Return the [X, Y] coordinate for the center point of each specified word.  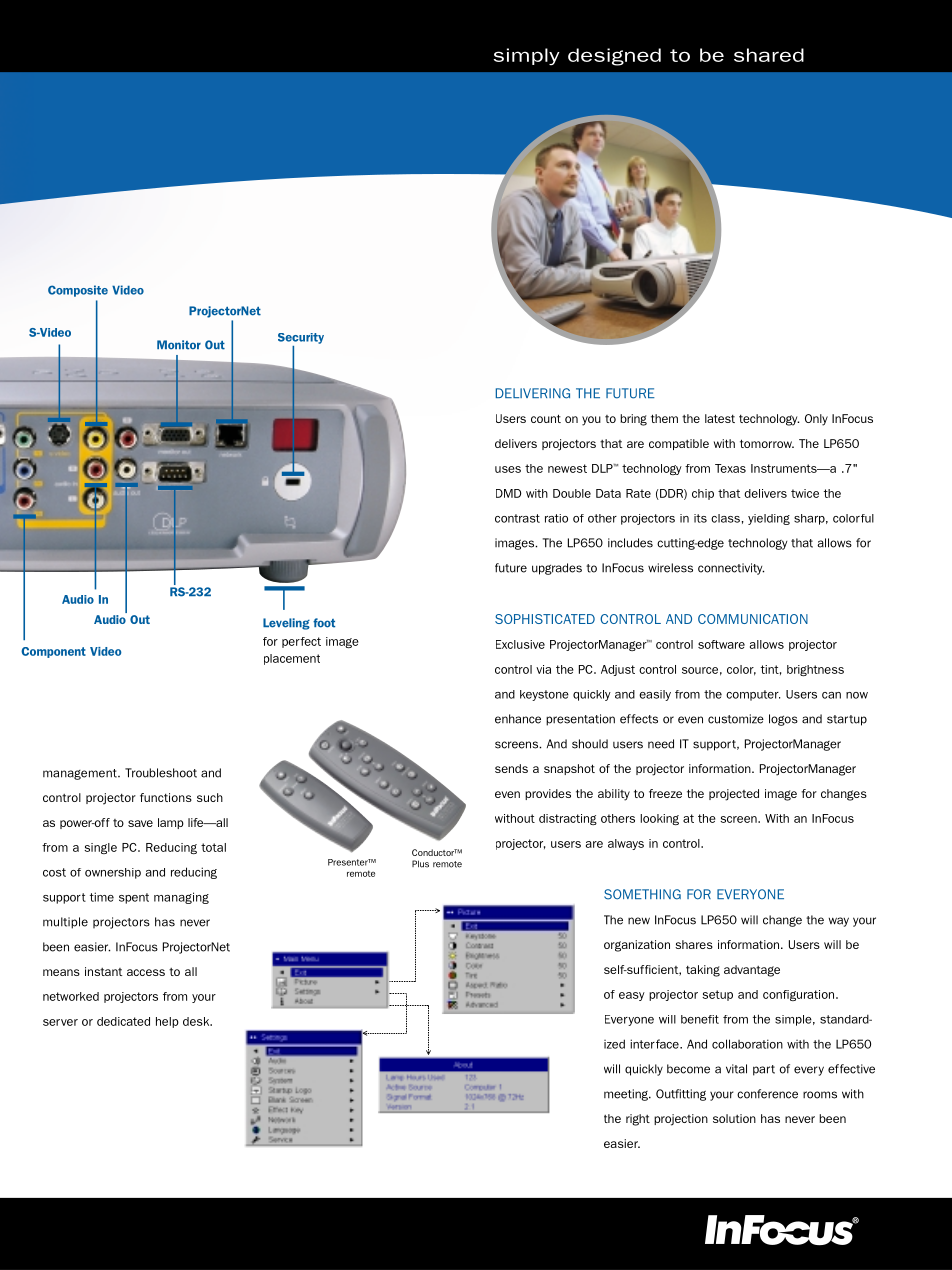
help [167, 1022]
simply [526, 56]
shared [769, 55]
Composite [78, 291]
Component [53, 652]
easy [632, 996]
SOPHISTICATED [545, 619]
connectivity [731, 569]
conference [767, 1094]
